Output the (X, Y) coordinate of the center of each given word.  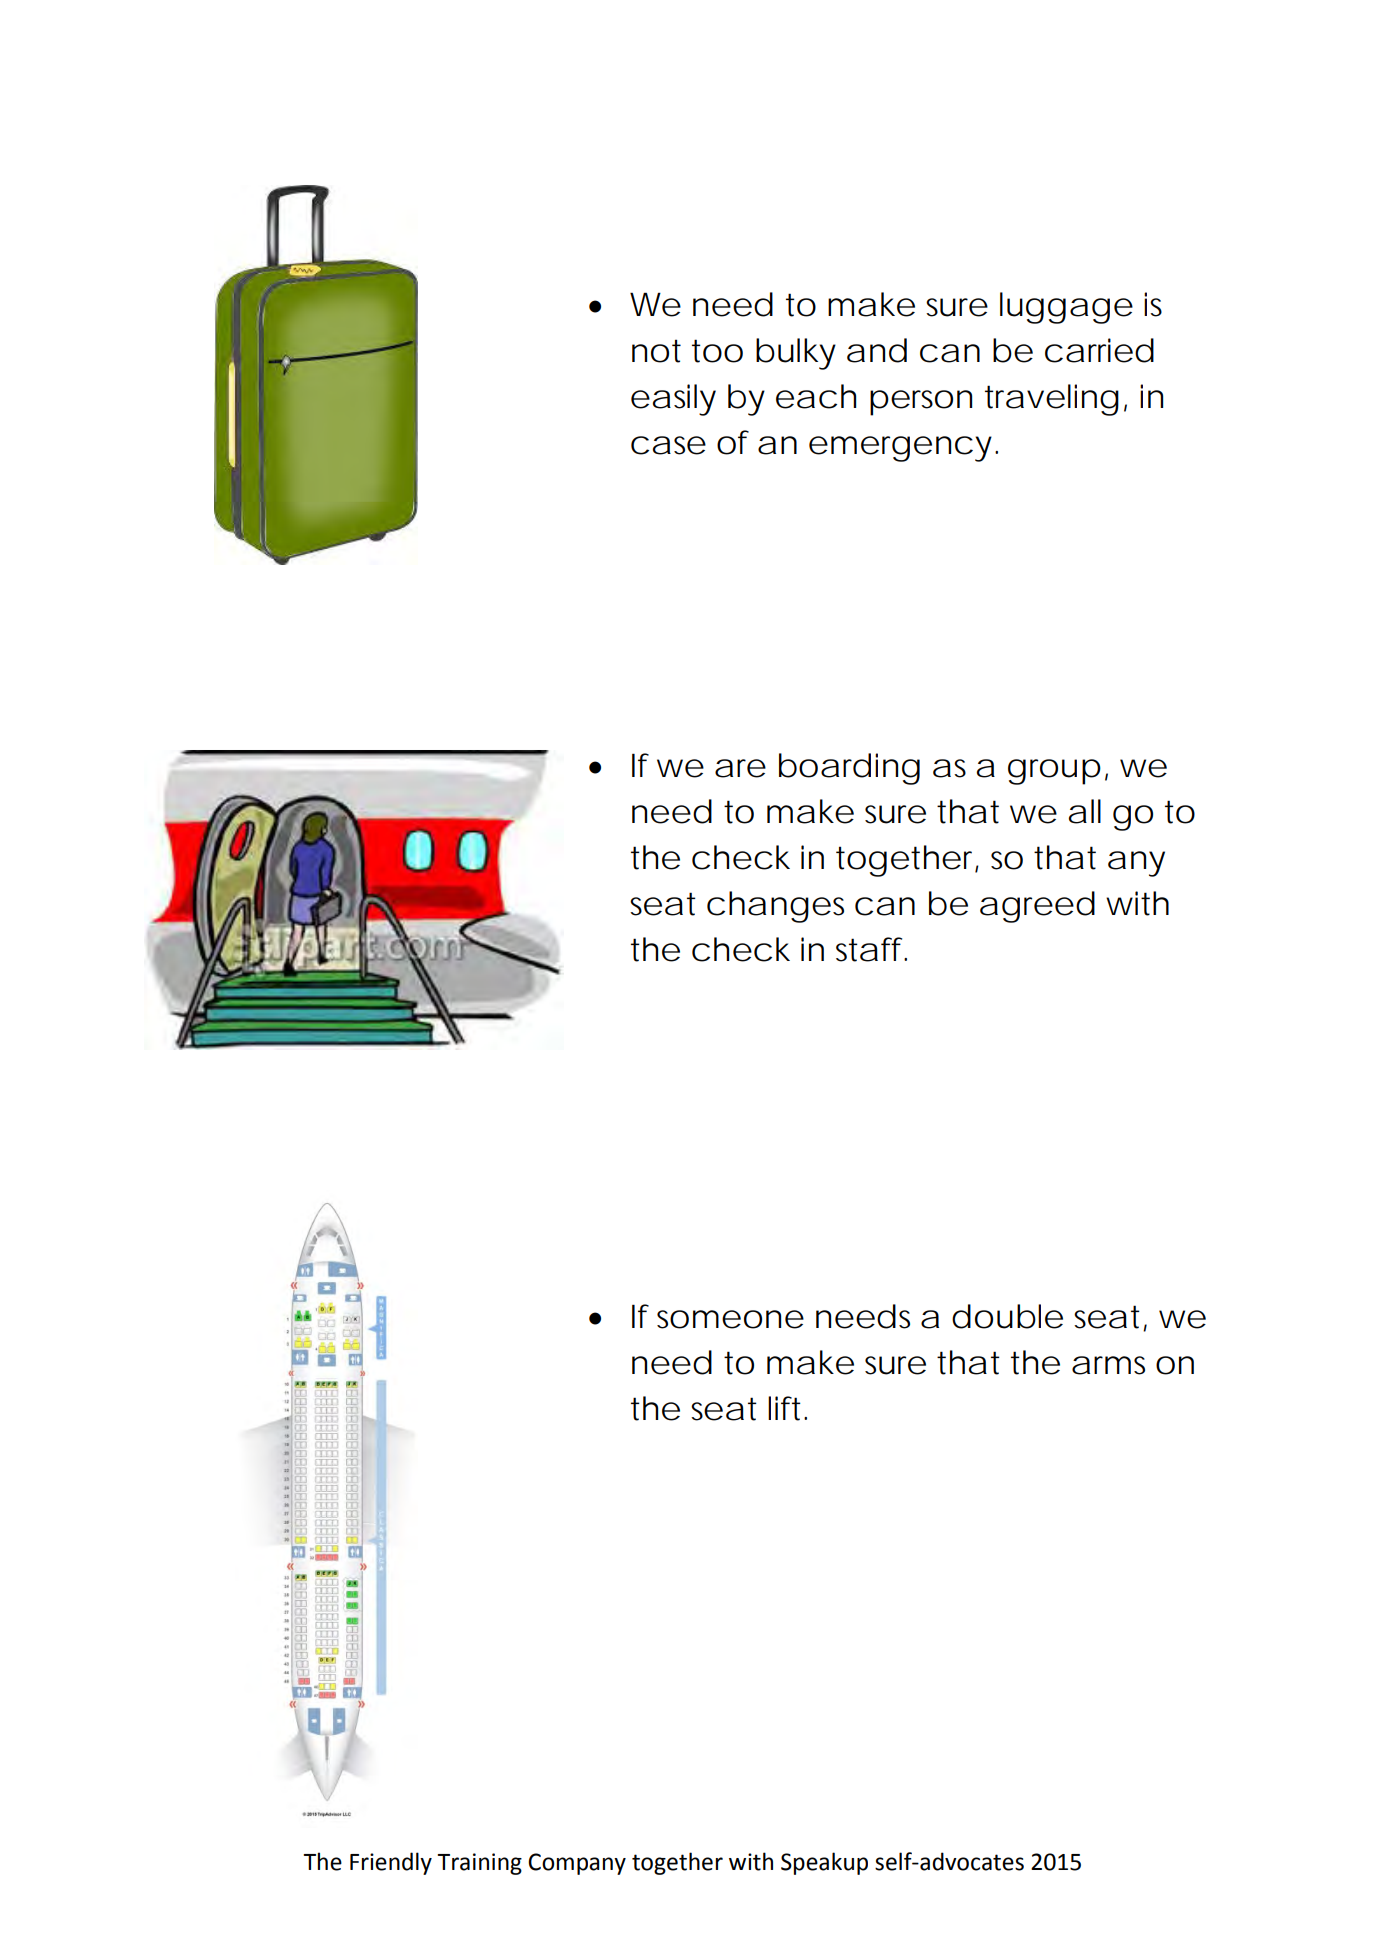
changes (775, 907)
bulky (796, 354)
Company (577, 1864)
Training (479, 1864)
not (656, 351)
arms (1108, 1365)
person (921, 403)
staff (871, 949)
